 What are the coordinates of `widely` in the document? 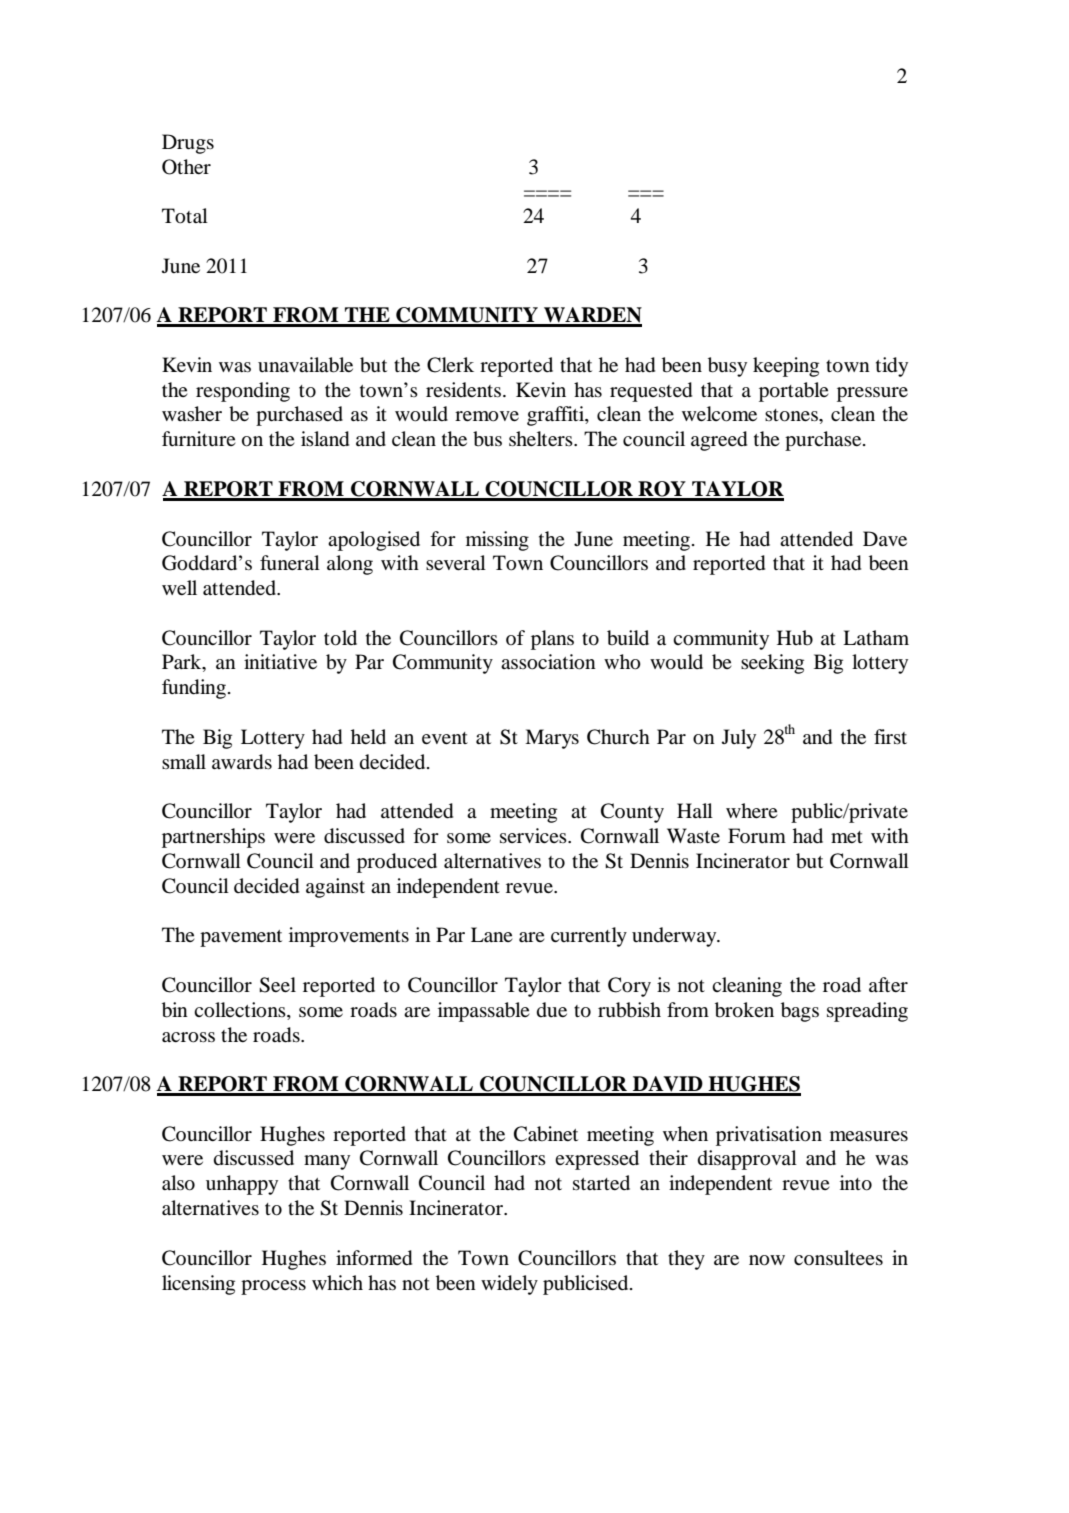 It's located at (509, 1285).
